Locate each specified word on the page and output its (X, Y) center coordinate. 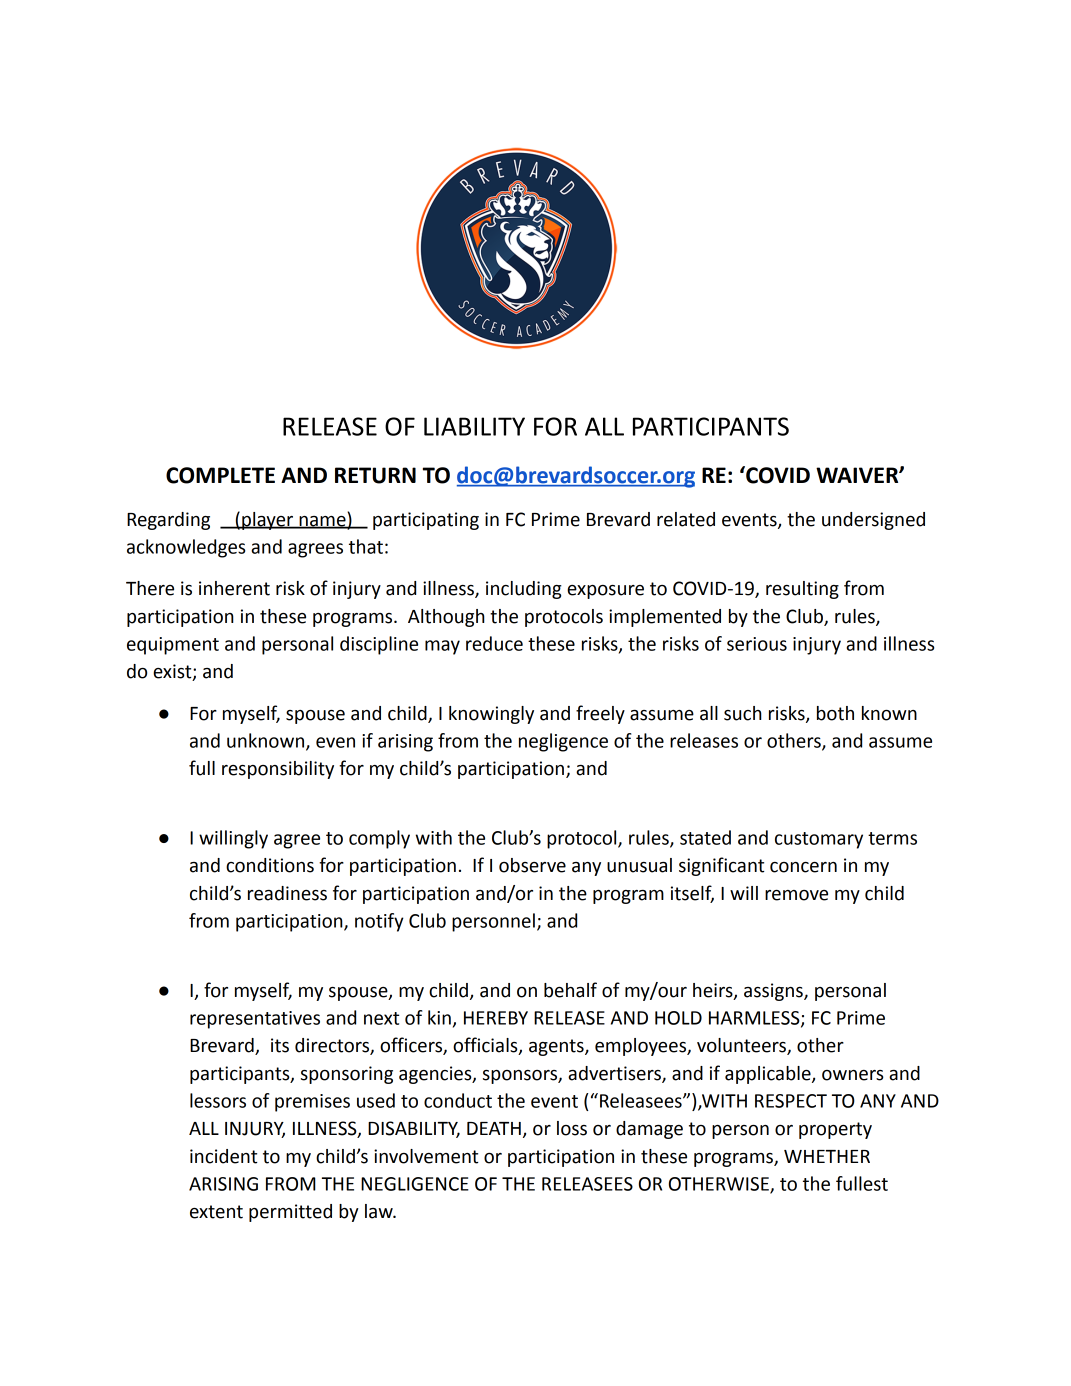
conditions (270, 865)
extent (216, 1212)
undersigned (873, 521)
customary (819, 840)
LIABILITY (474, 426)
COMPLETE (220, 475)
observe (532, 865)
